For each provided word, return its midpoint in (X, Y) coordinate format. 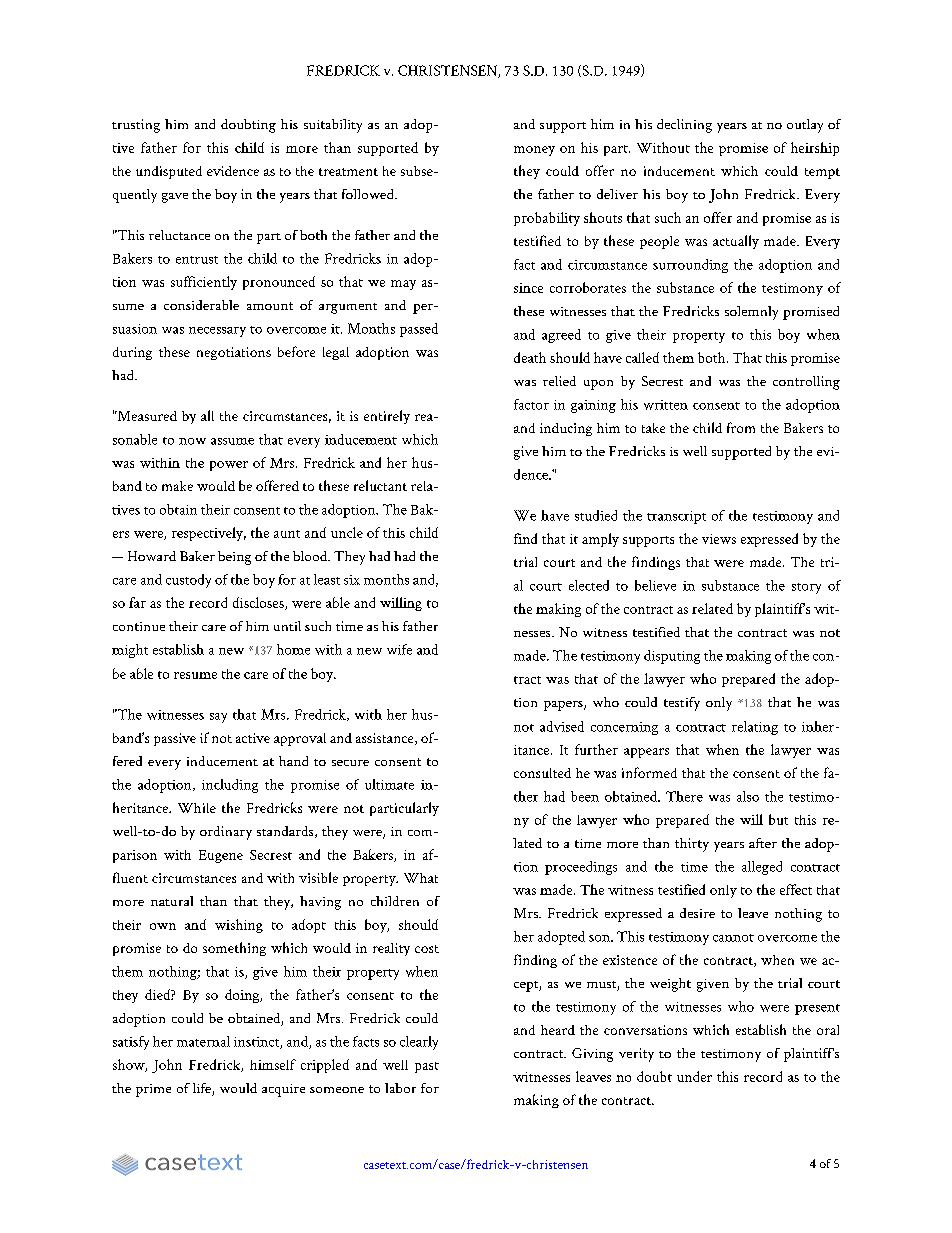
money (534, 151)
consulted (542, 773)
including (230, 786)
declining (684, 126)
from (741, 427)
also (748, 796)
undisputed (169, 172)
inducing (566, 429)
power (229, 466)
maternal (203, 1041)
